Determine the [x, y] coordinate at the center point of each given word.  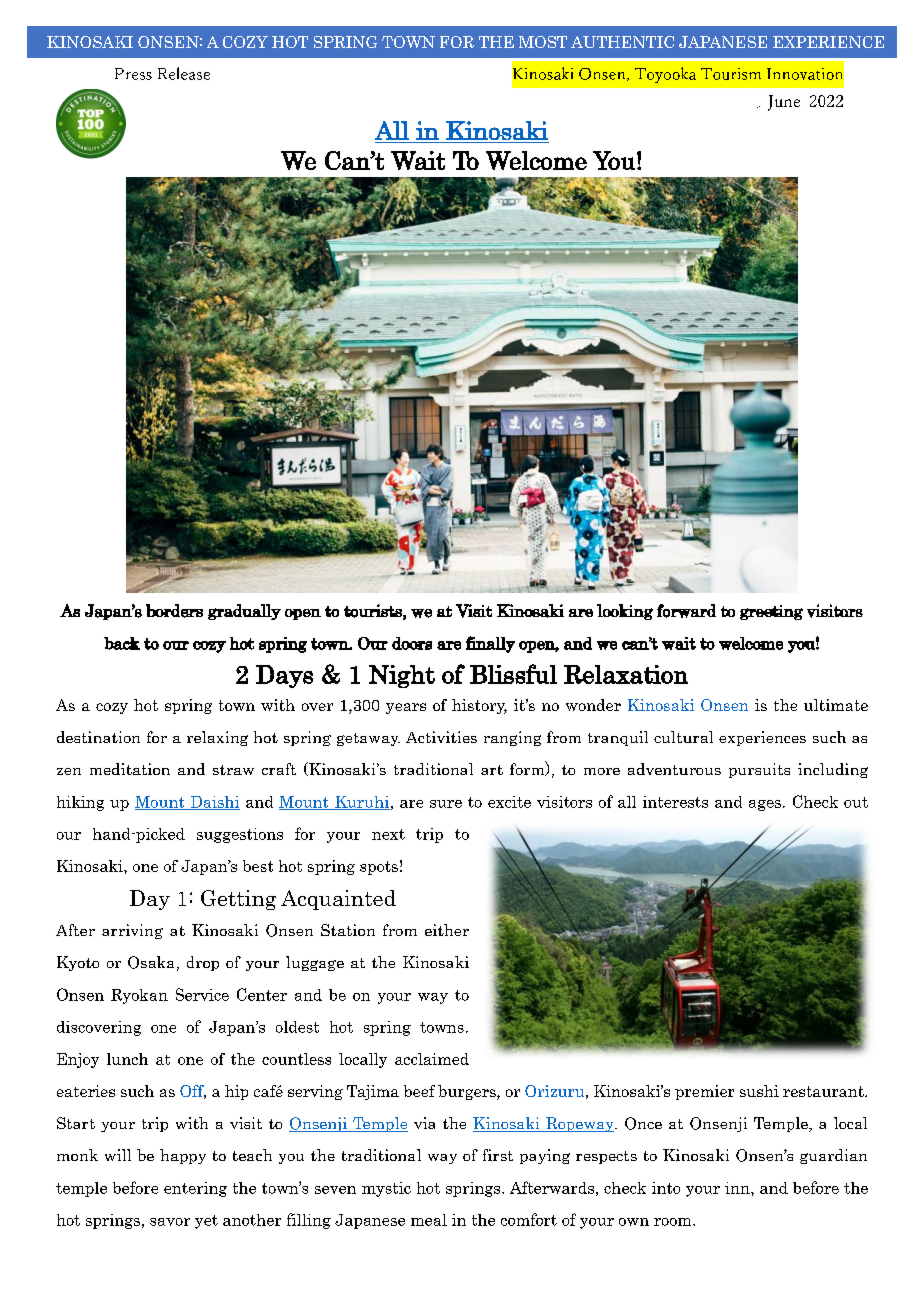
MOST [543, 42]
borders [174, 611]
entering [195, 1189]
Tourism [731, 74]
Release [184, 73]
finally [490, 644]
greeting [771, 612]
